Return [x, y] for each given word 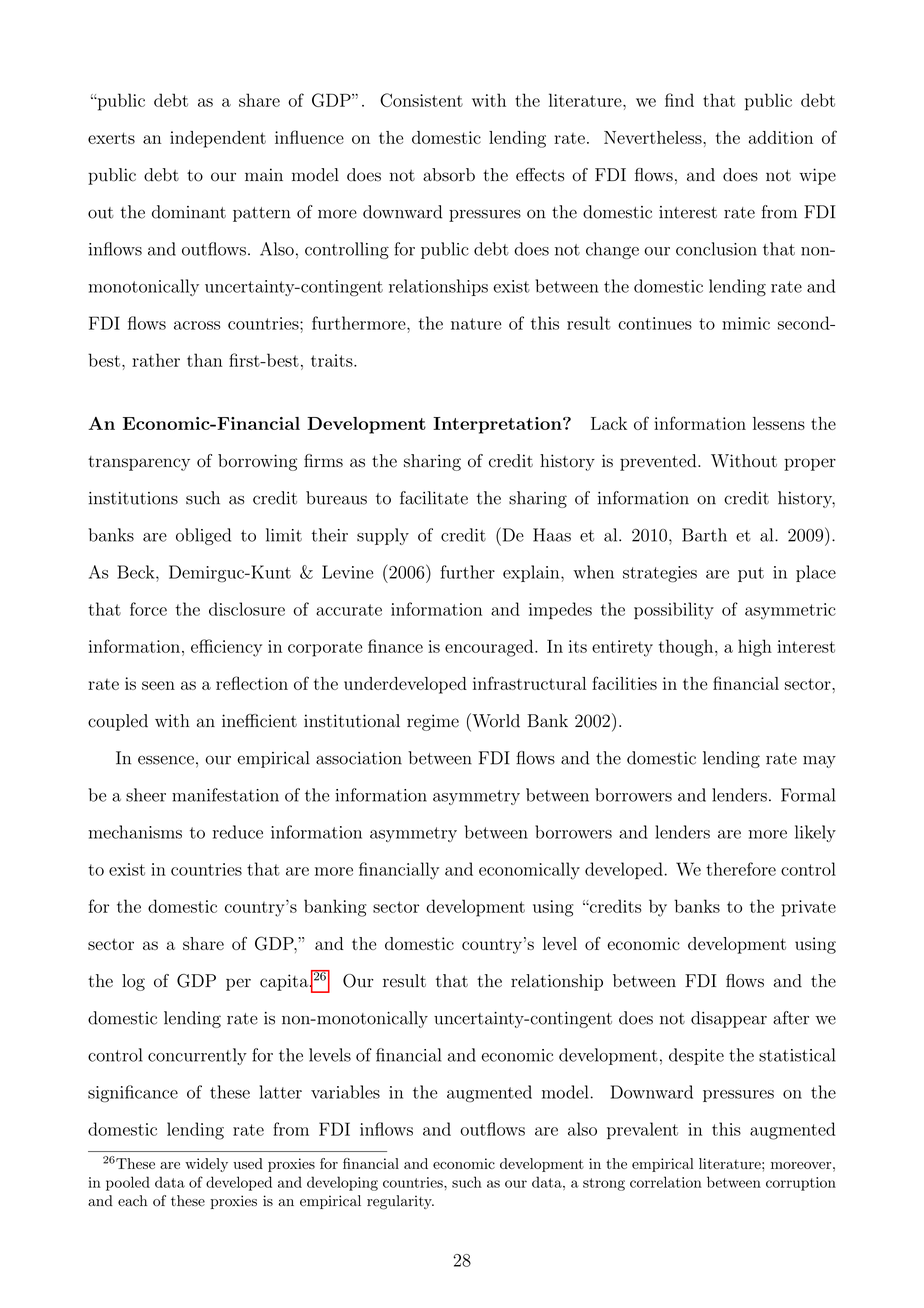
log [133, 982]
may [819, 762]
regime [433, 722]
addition [781, 137]
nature [476, 324]
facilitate [434, 498]
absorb [449, 175]
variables [345, 1092]
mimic [746, 323]
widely [206, 1165]
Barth [704, 535]
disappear [729, 1019]
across [197, 325]
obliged [203, 536]
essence [166, 760]
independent [218, 139]
